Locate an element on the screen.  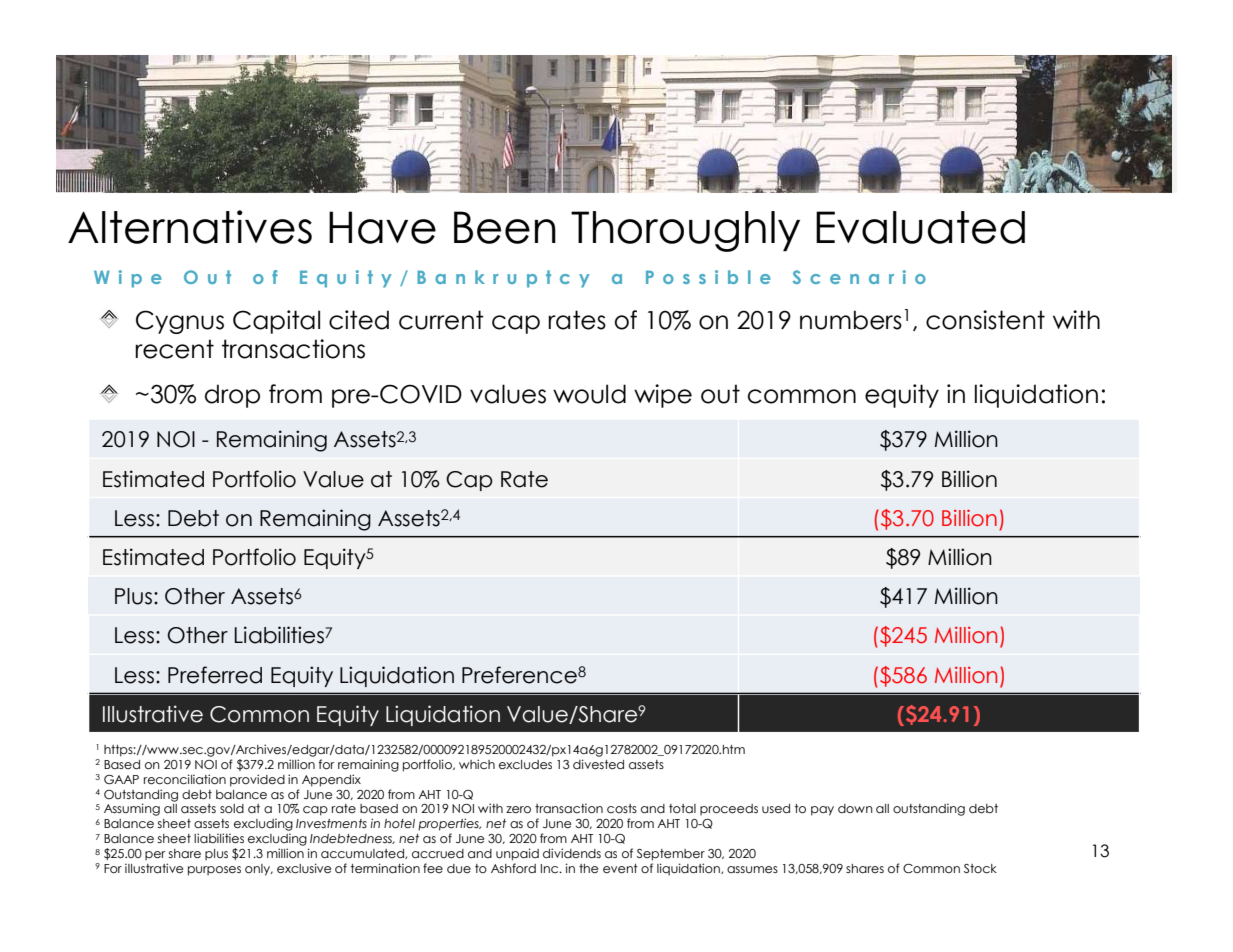
Been is located at coordinates (505, 227).
